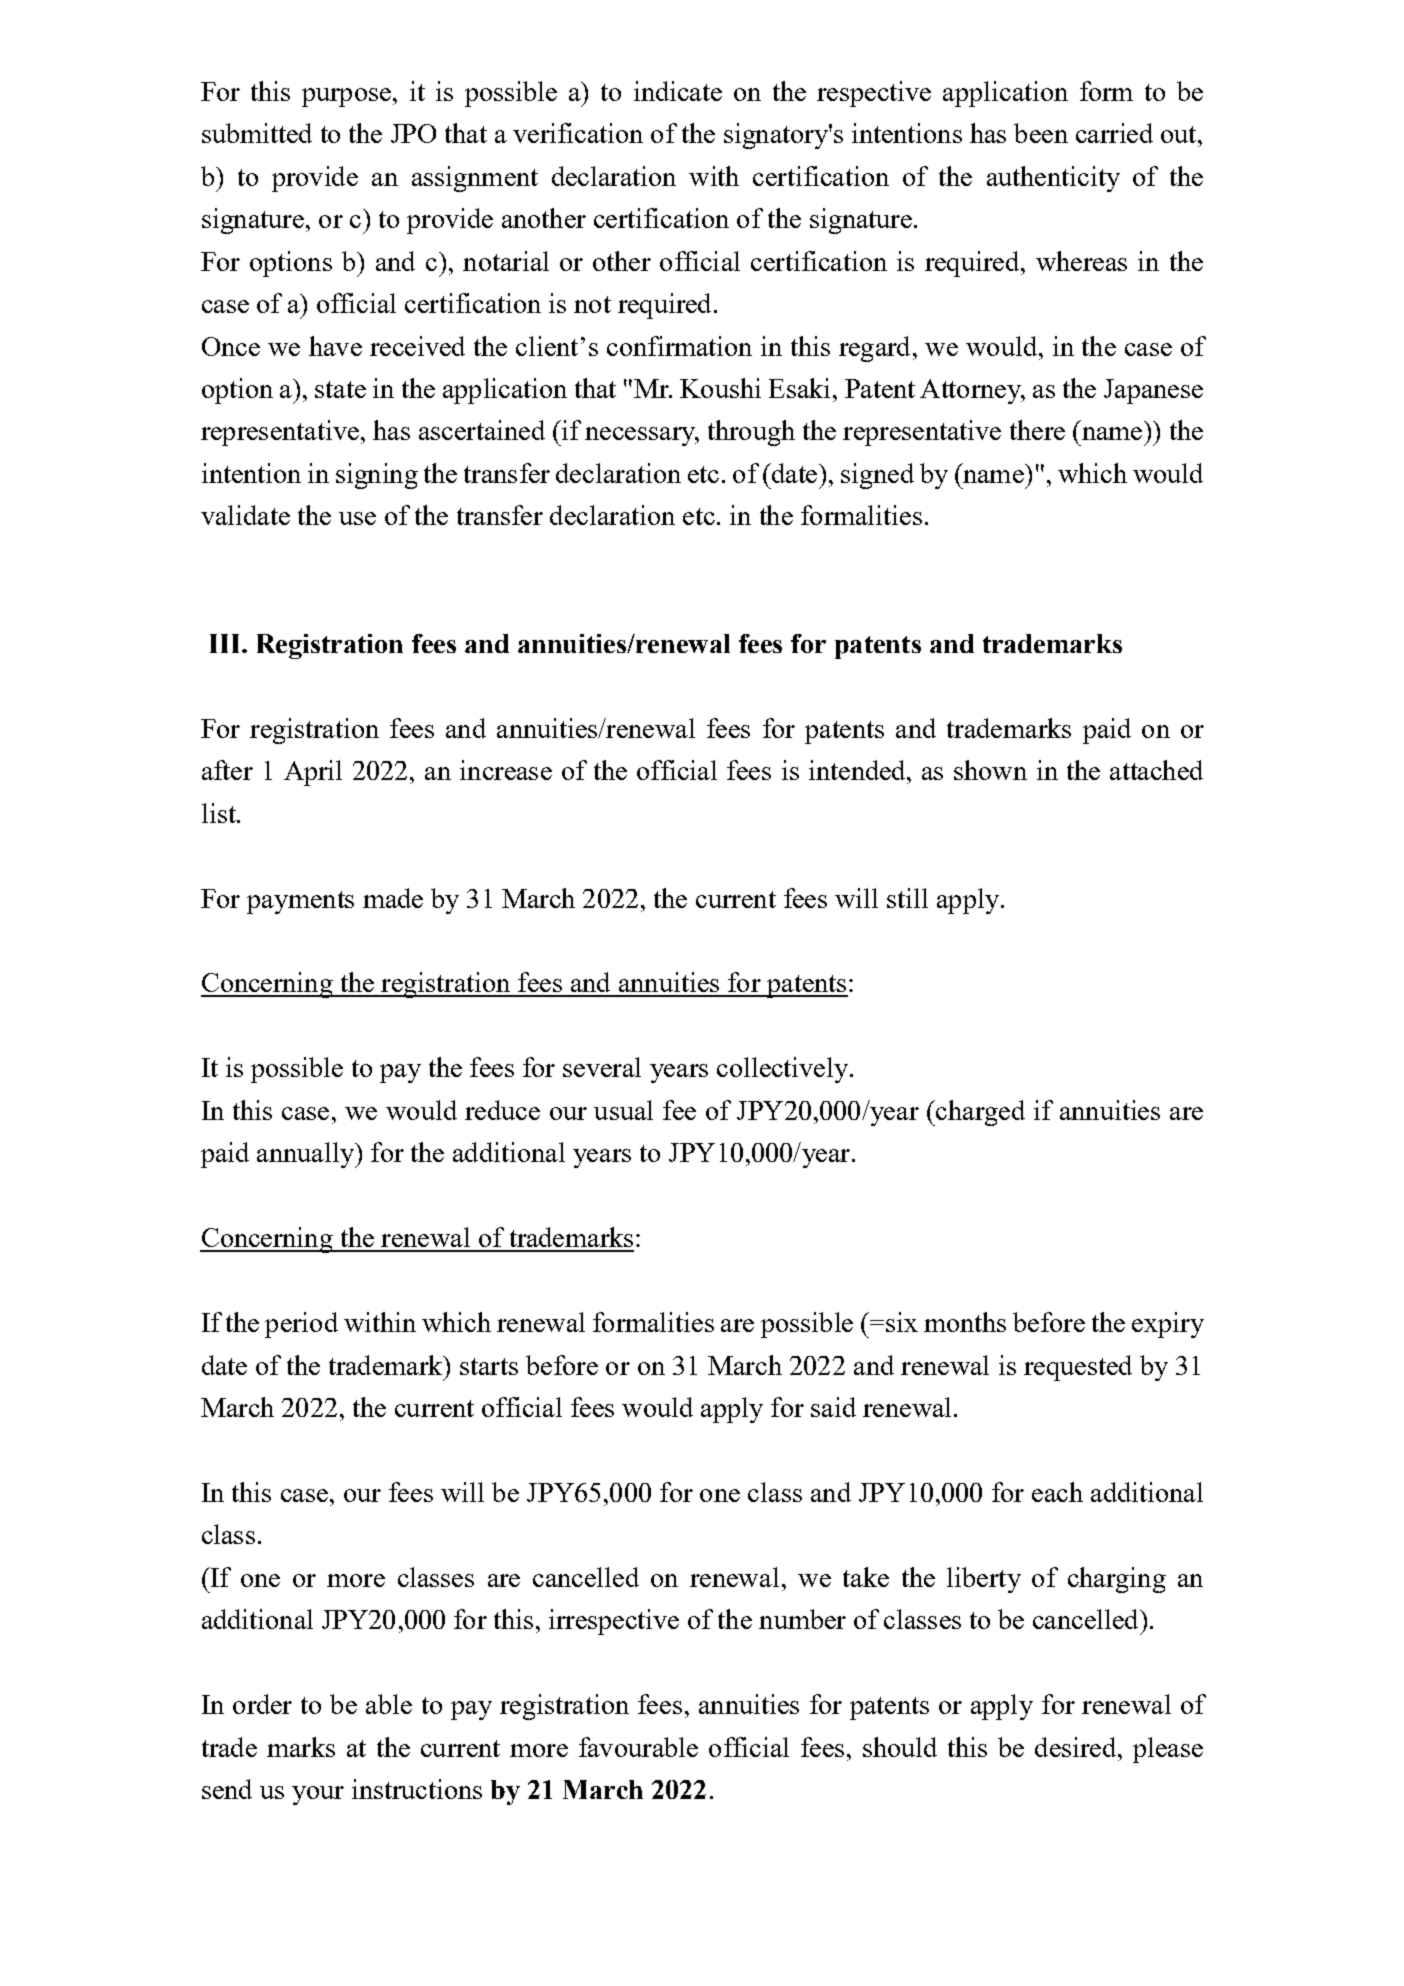  I want to click on indicate, so click(678, 91).
